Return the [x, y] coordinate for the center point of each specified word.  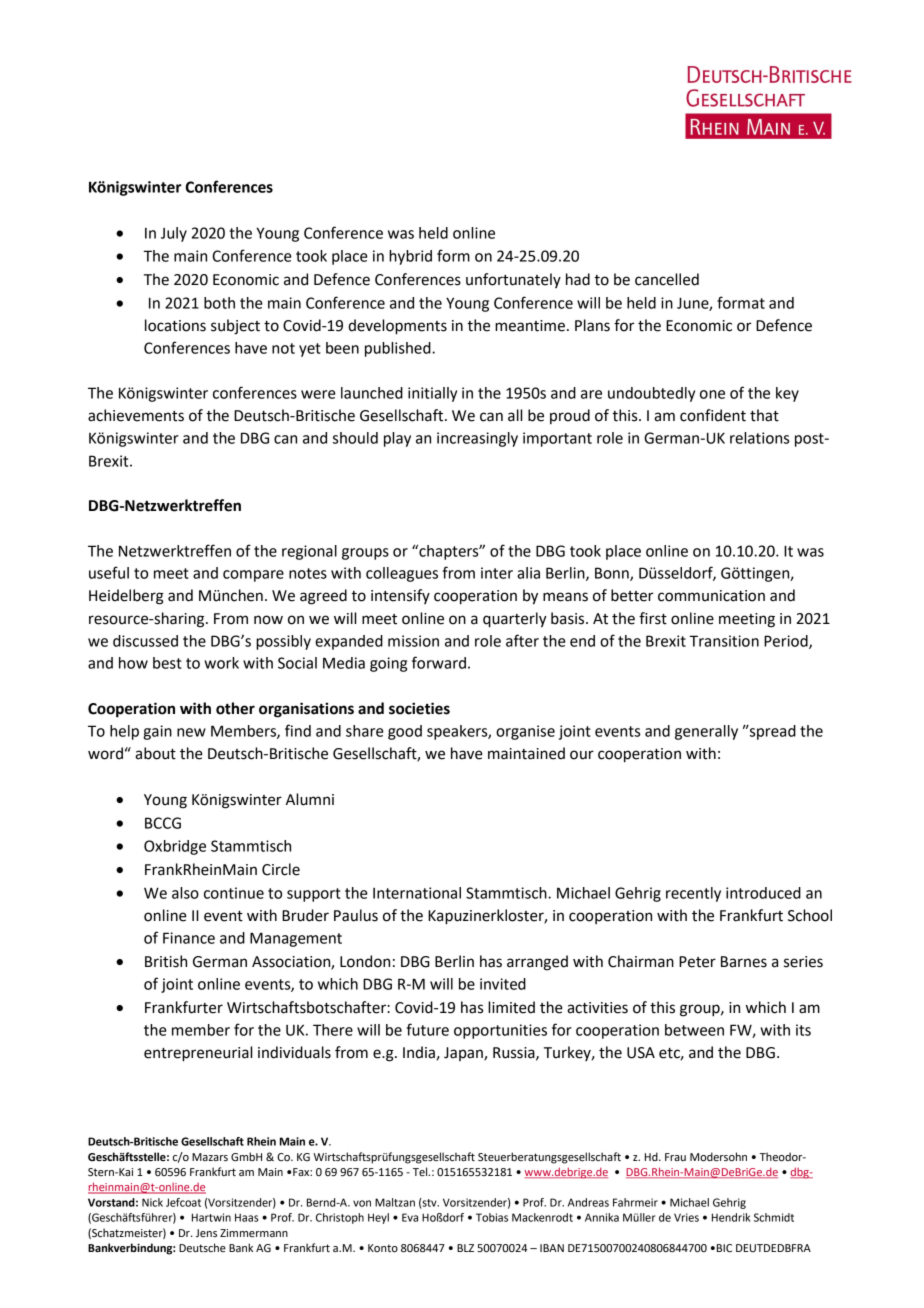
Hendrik [731, 1217]
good [405, 732]
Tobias [492, 1217]
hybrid [410, 257]
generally [706, 732]
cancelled [667, 279]
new [191, 732]
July [174, 234]
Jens [206, 1233]
